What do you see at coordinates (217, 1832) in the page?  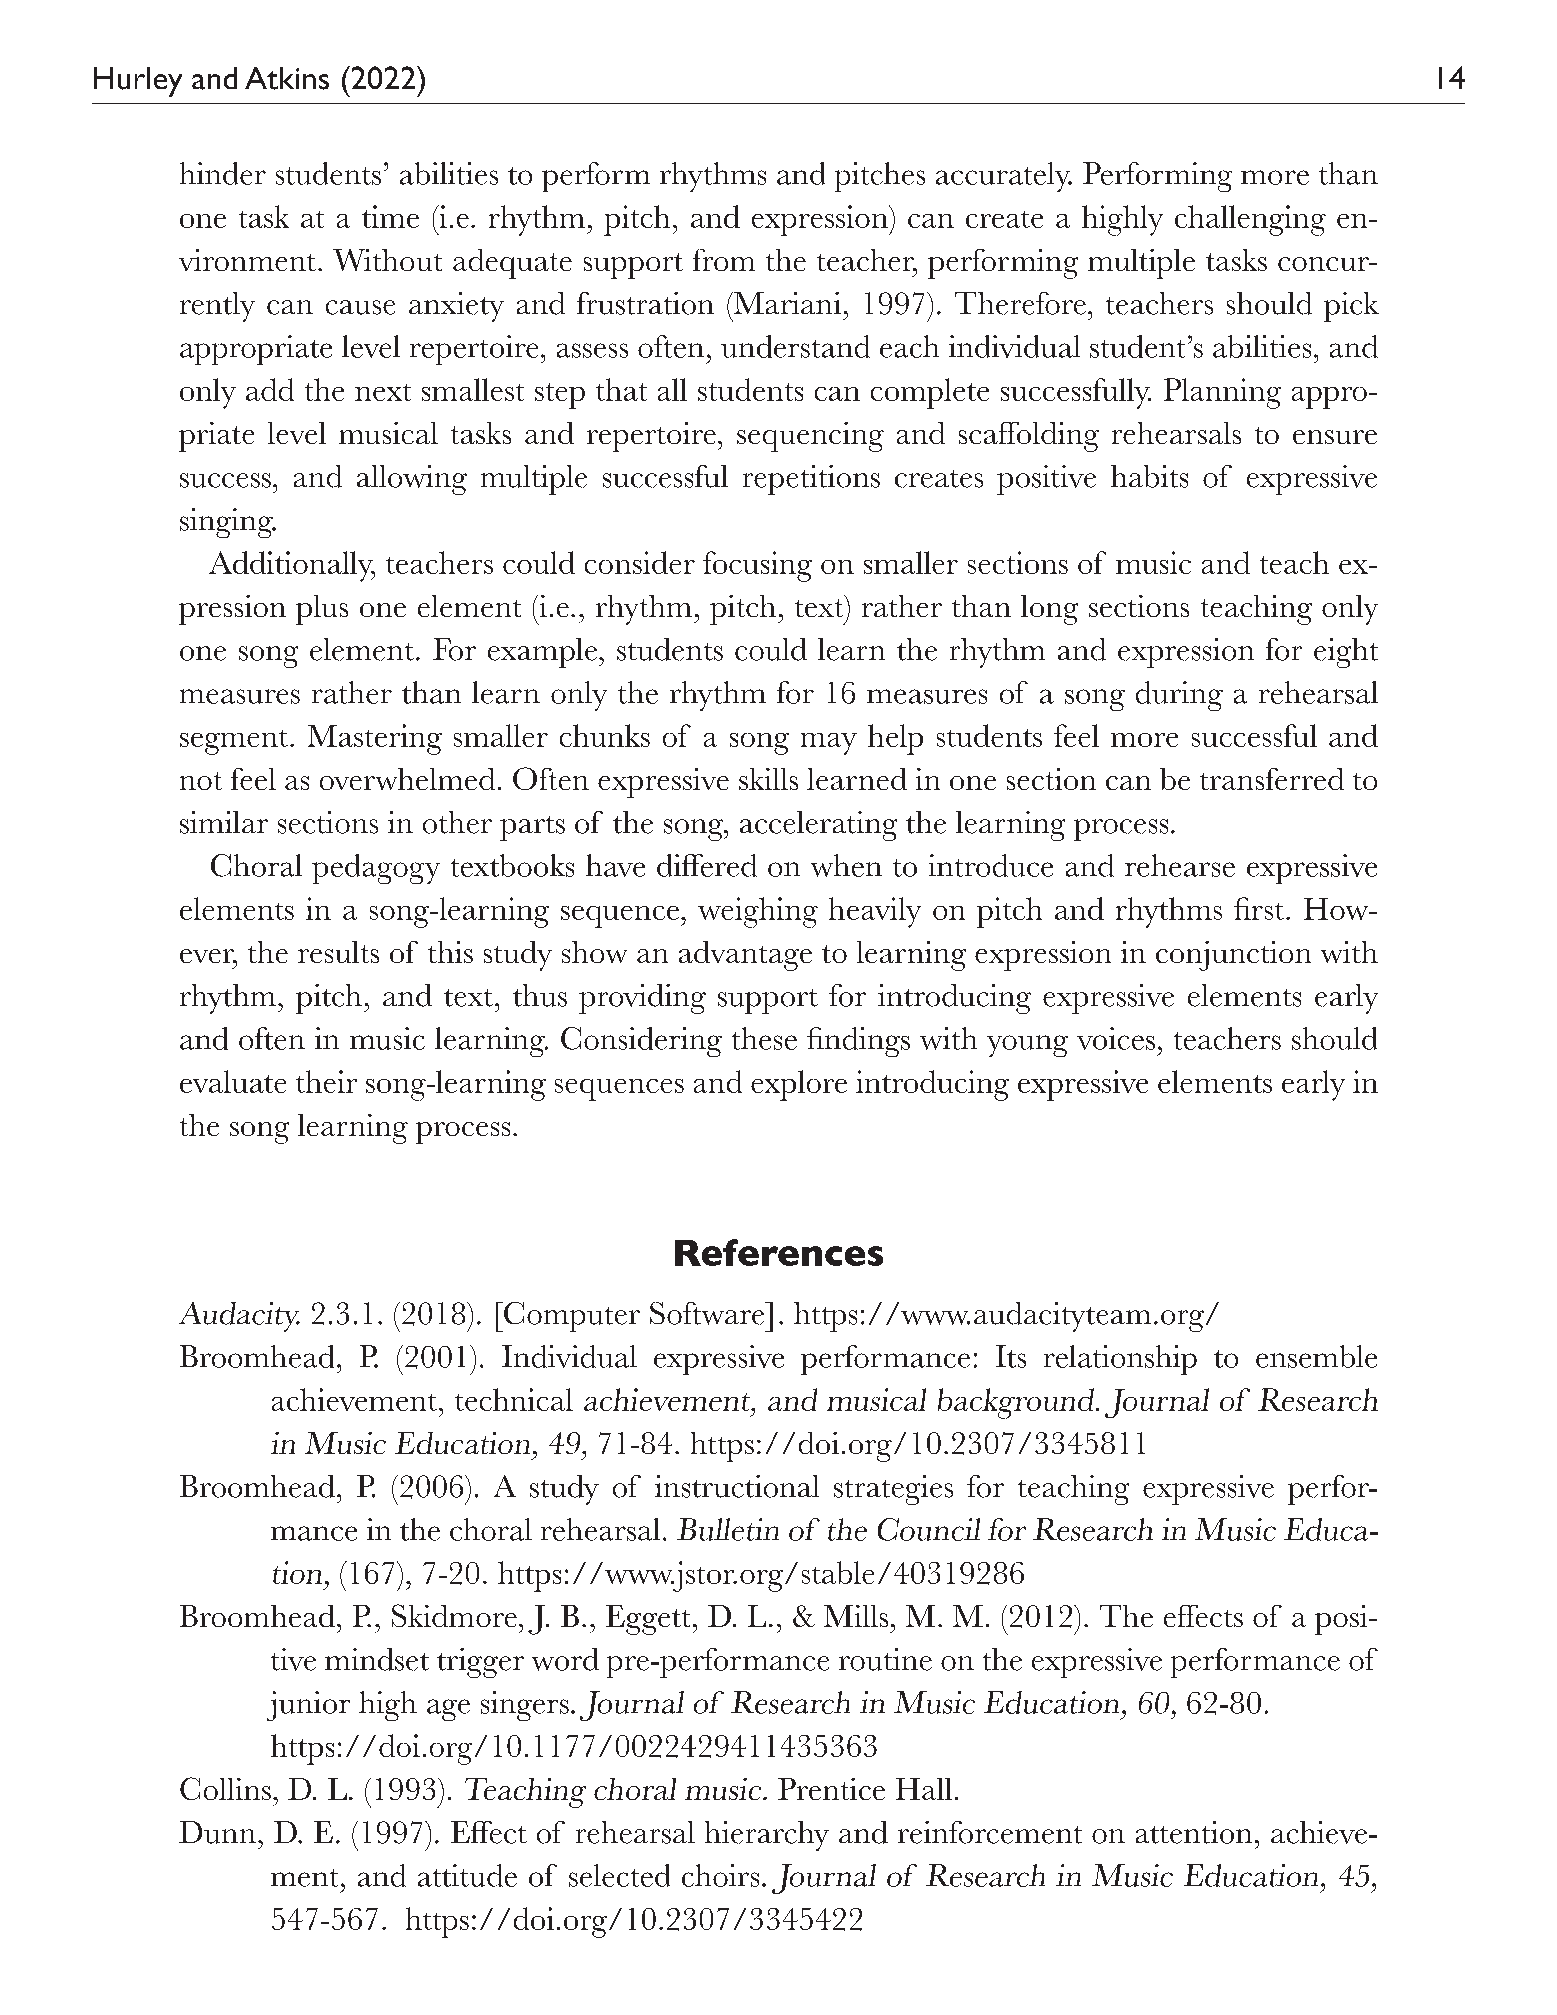 I see `Dunn` at bounding box center [217, 1832].
